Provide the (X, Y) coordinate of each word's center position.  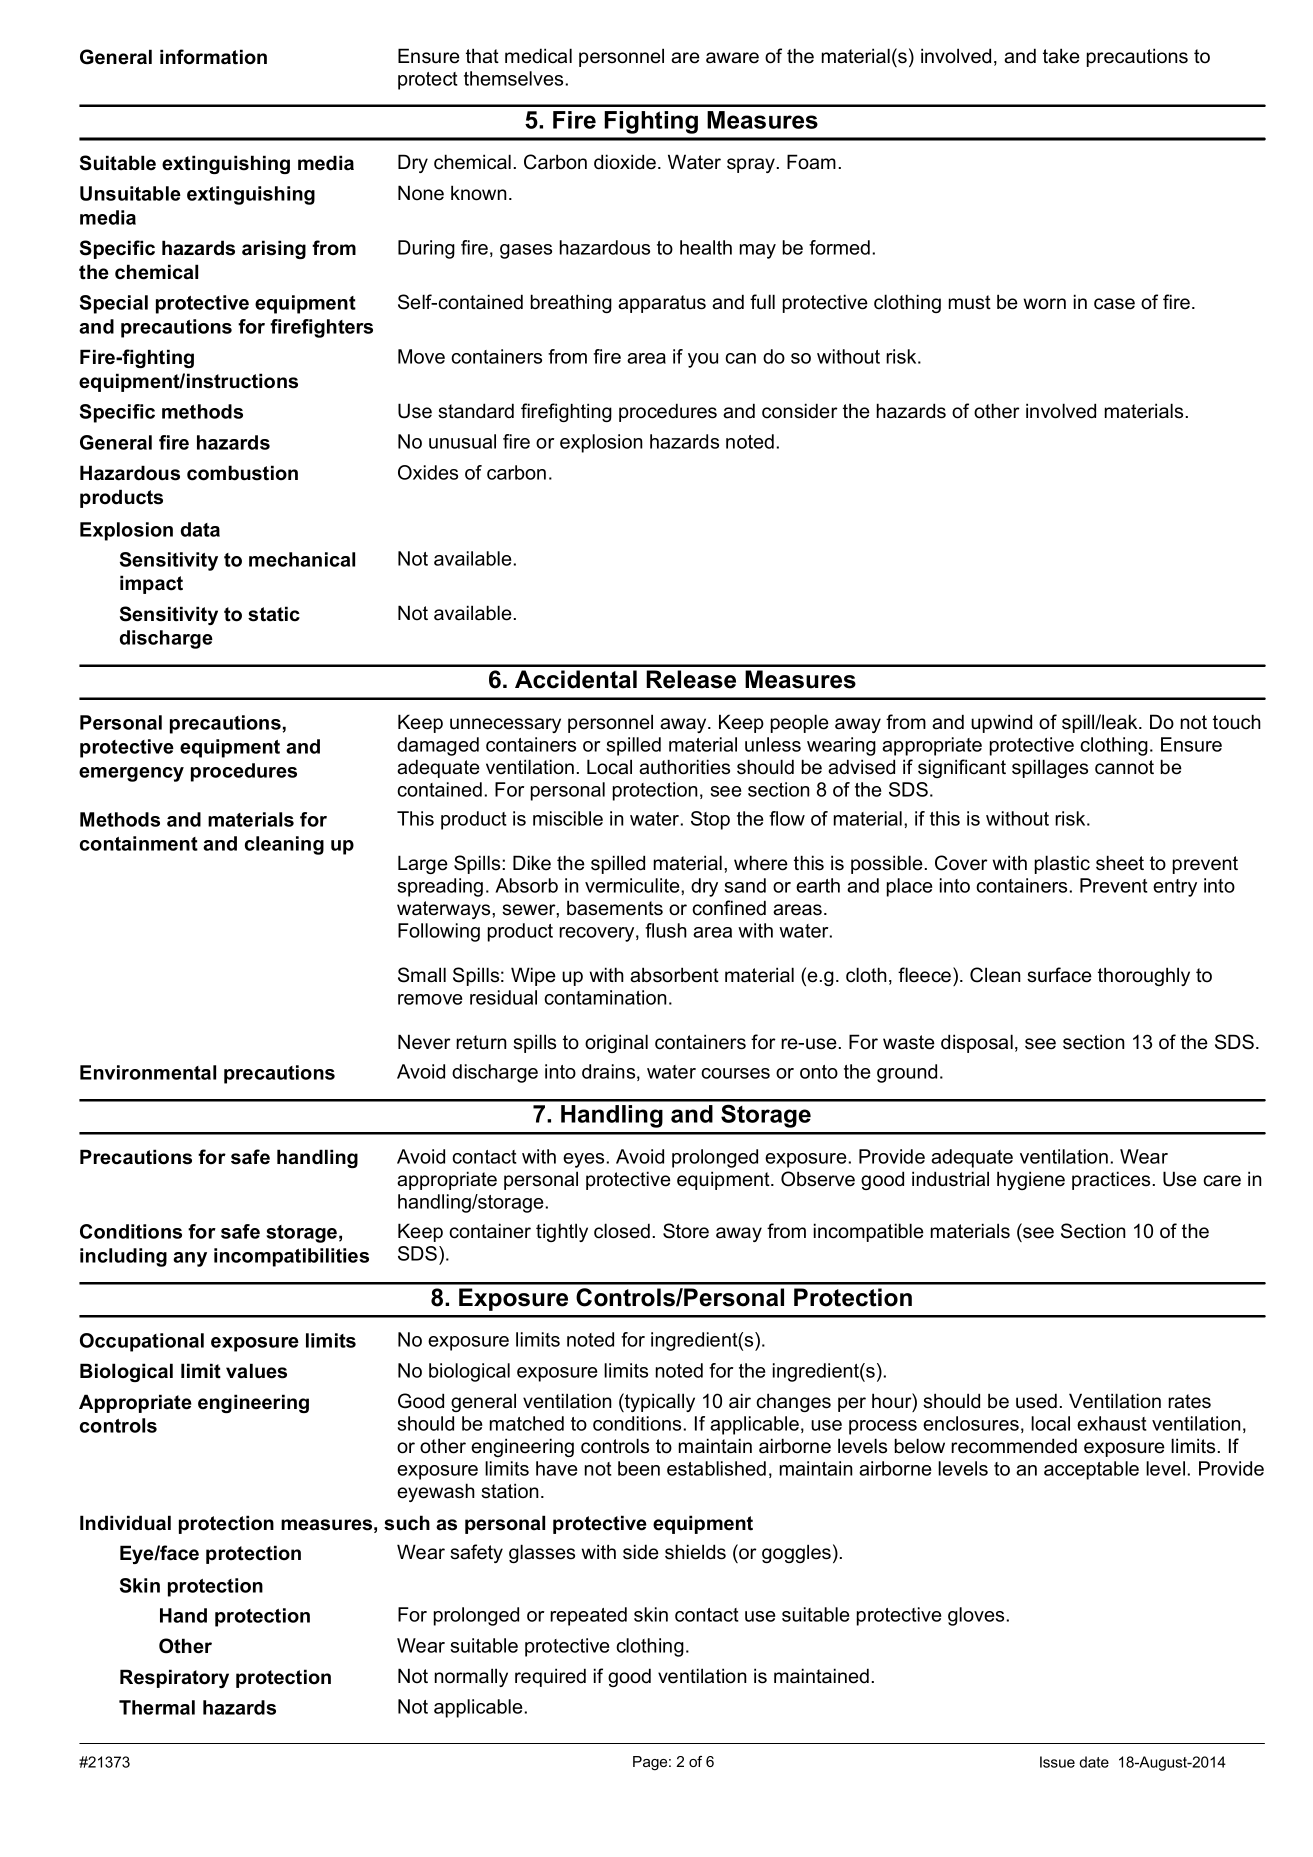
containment (139, 843)
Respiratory (174, 1678)
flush (666, 930)
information (213, 57)
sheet (1120, 863)
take (1061, 56)
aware (732, 58)
